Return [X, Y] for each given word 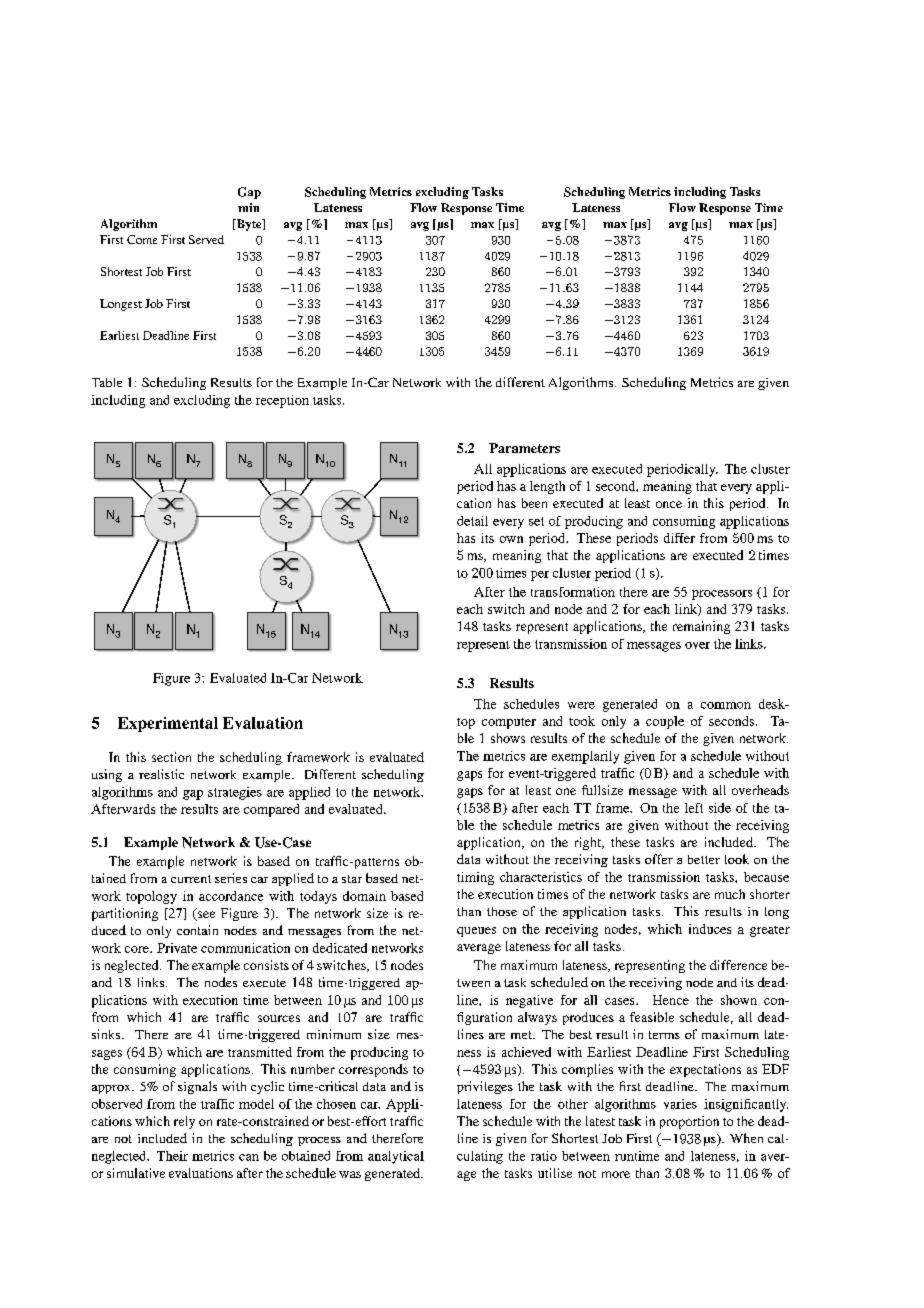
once [669, 504]
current [191, 879]
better [704, 859]
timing [475, 878]
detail [472, 521]
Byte [249, 225]
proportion [689, 1122]
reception [282, 401]
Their [172, 1156]
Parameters [524, 448]
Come [142, 239]
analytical [396, 1157]
